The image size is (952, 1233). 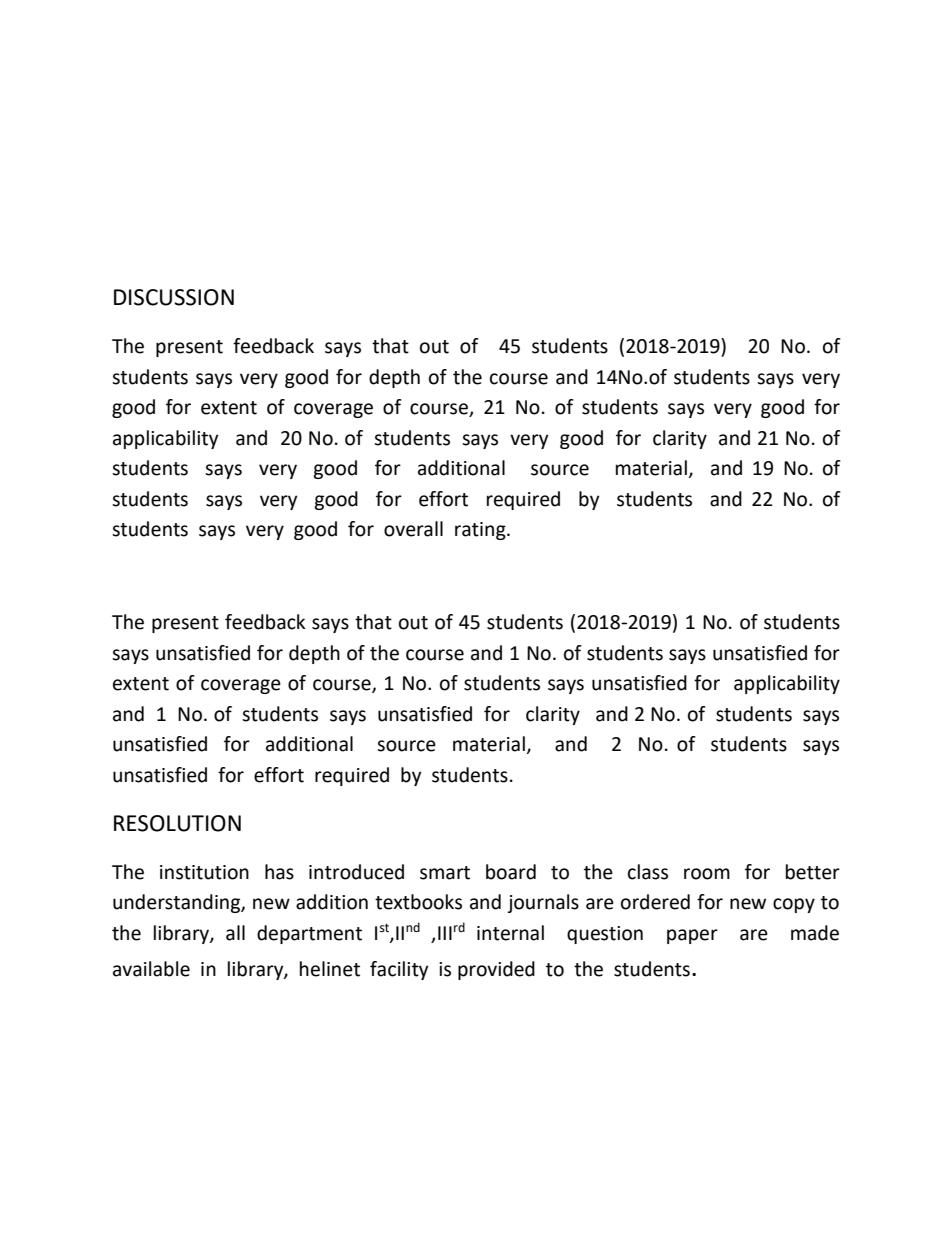 I want to click on rating, so click(x=481, y=531).
